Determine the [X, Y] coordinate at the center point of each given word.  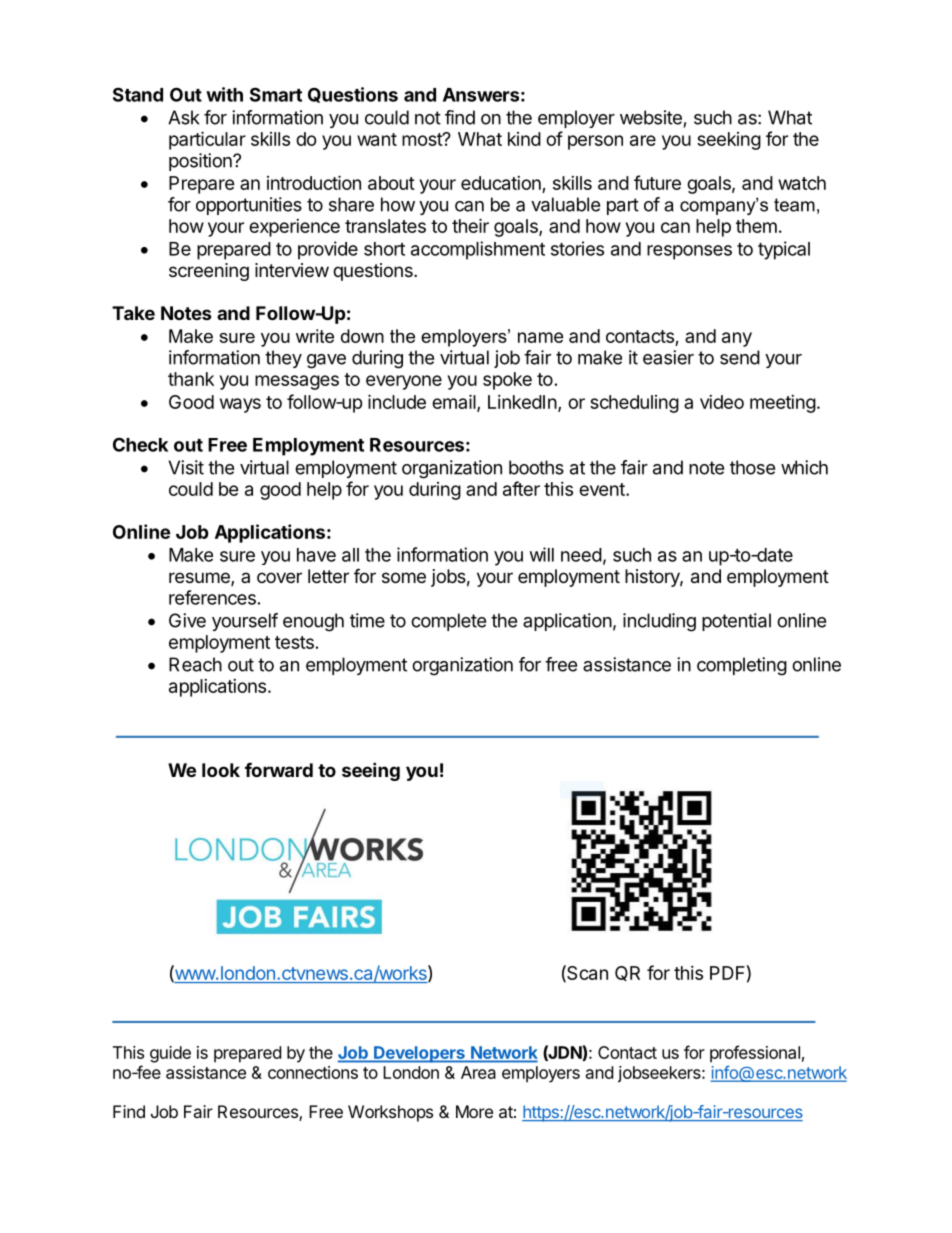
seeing [371, 771]
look [221, 770]
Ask [184, 117]
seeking [729, 141]
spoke [507, 381]
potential [736, 622]
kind [524, 139]
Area [478, 1072]
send [740, 357]
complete [448, 622]
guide [170, 1054]
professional [755, 1054]
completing [742, 666]
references [212, 597]
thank [191, 379]
